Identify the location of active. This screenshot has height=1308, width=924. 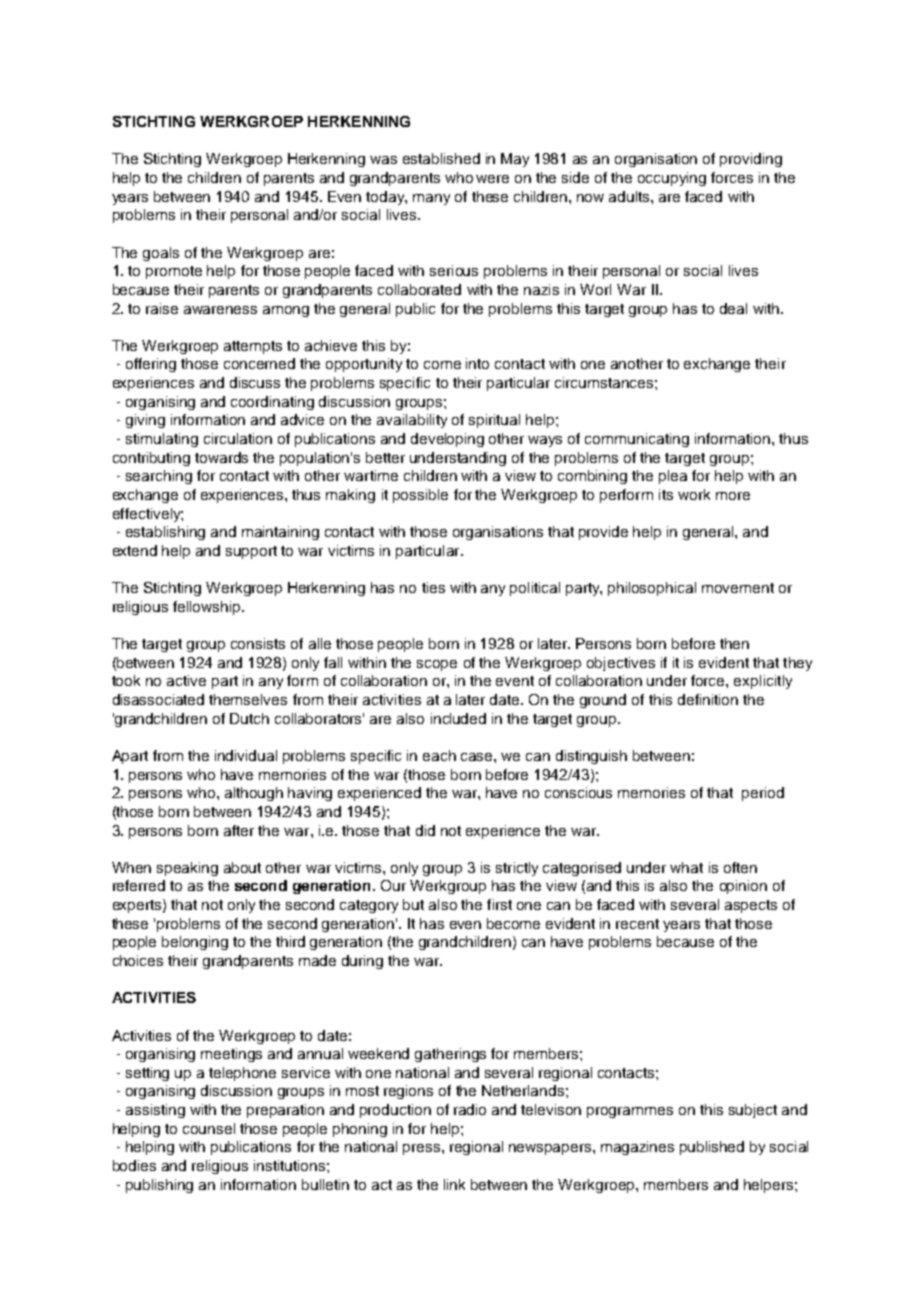
(186, 680).
